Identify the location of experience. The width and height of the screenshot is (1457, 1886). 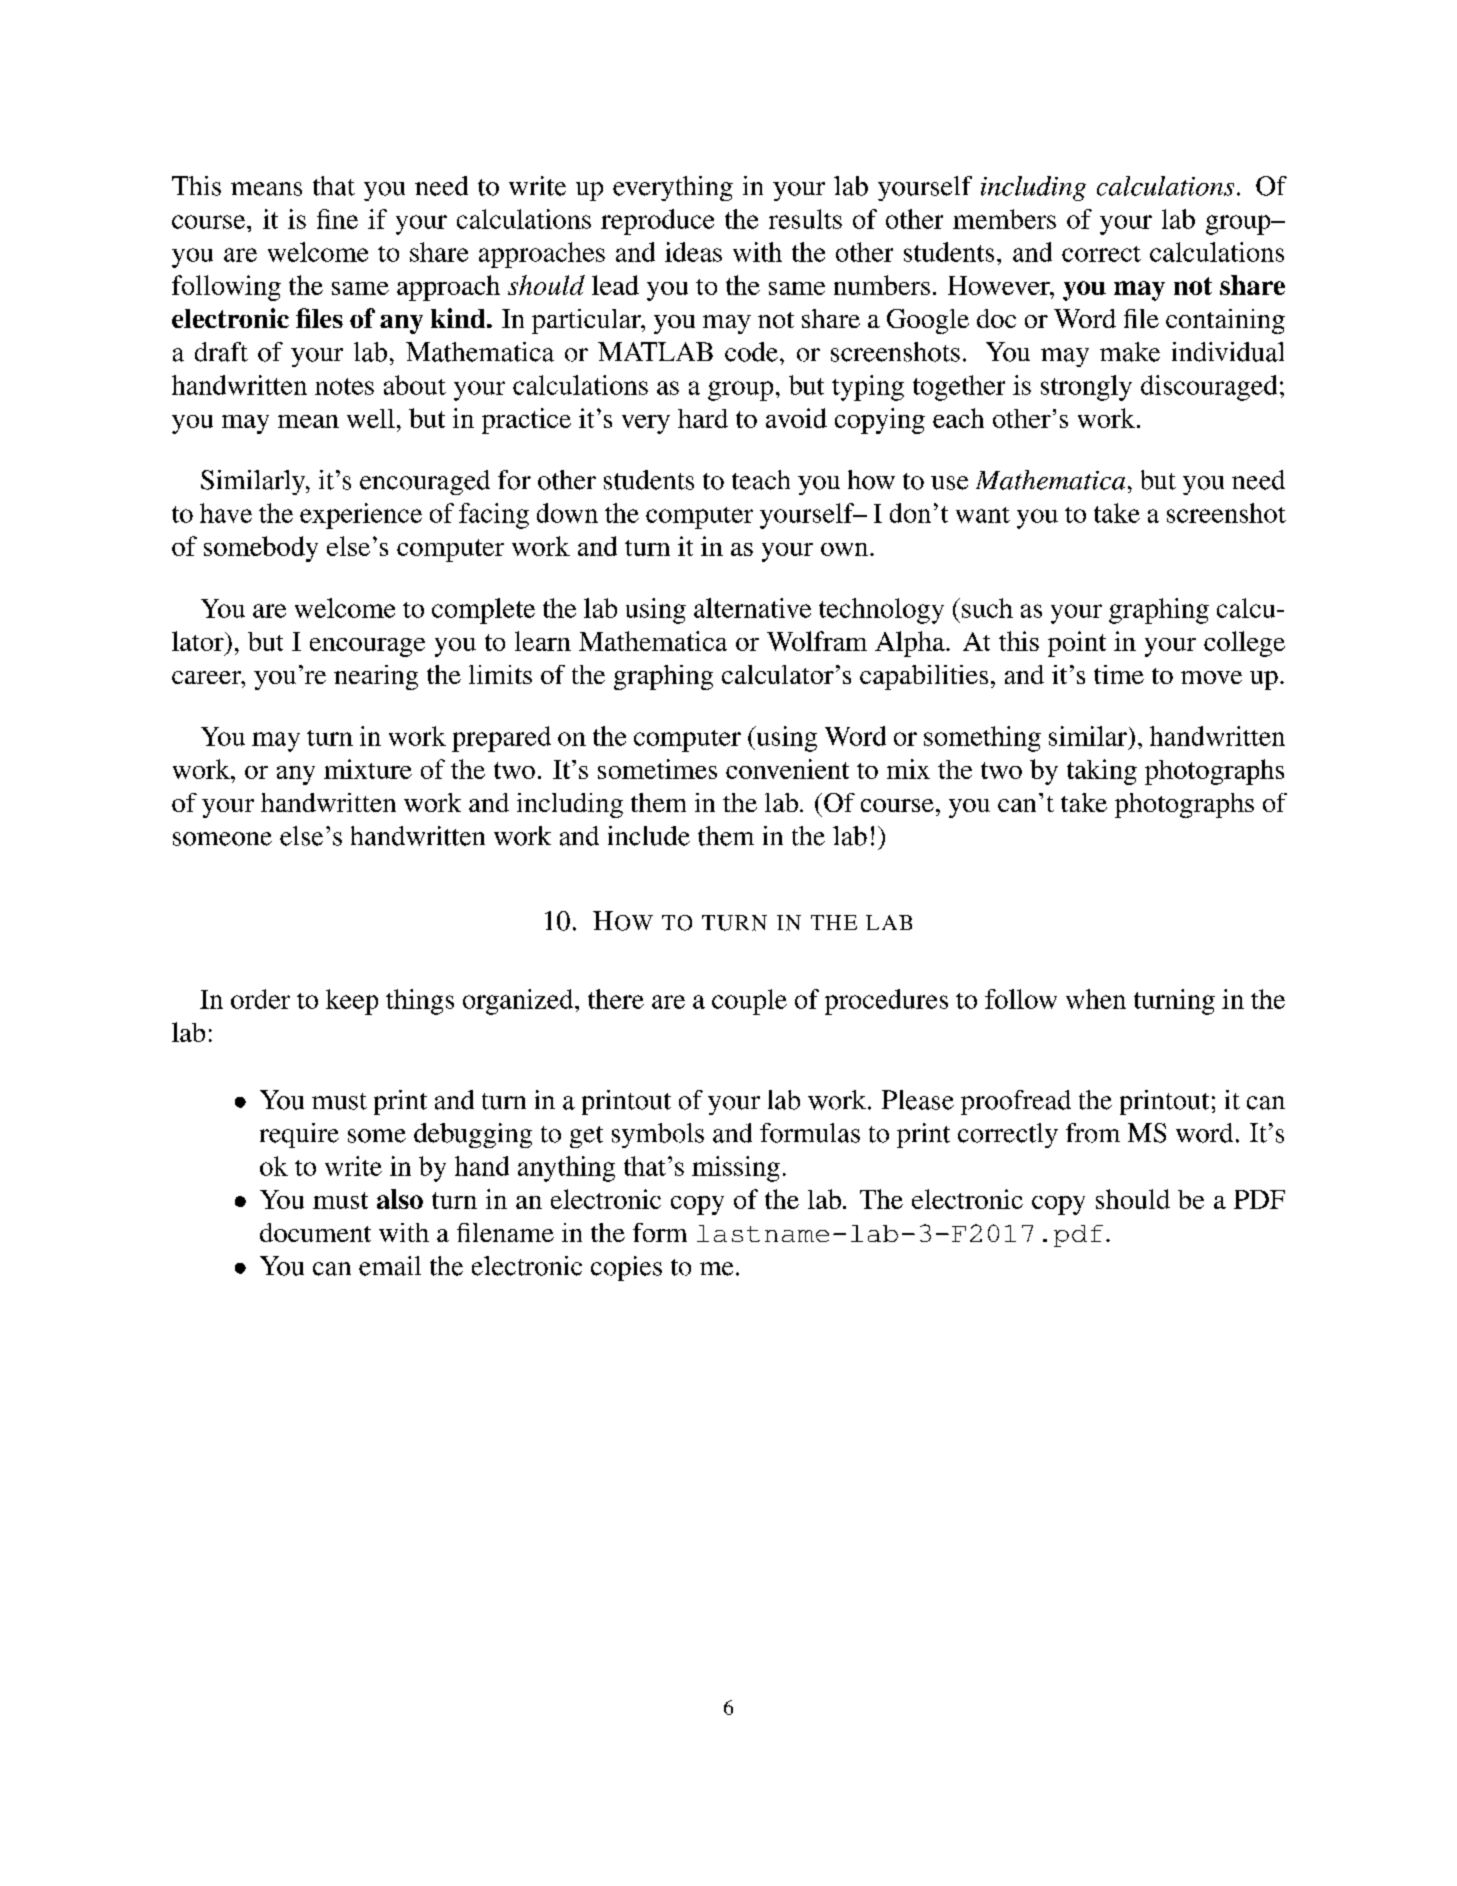
(361, 516).
